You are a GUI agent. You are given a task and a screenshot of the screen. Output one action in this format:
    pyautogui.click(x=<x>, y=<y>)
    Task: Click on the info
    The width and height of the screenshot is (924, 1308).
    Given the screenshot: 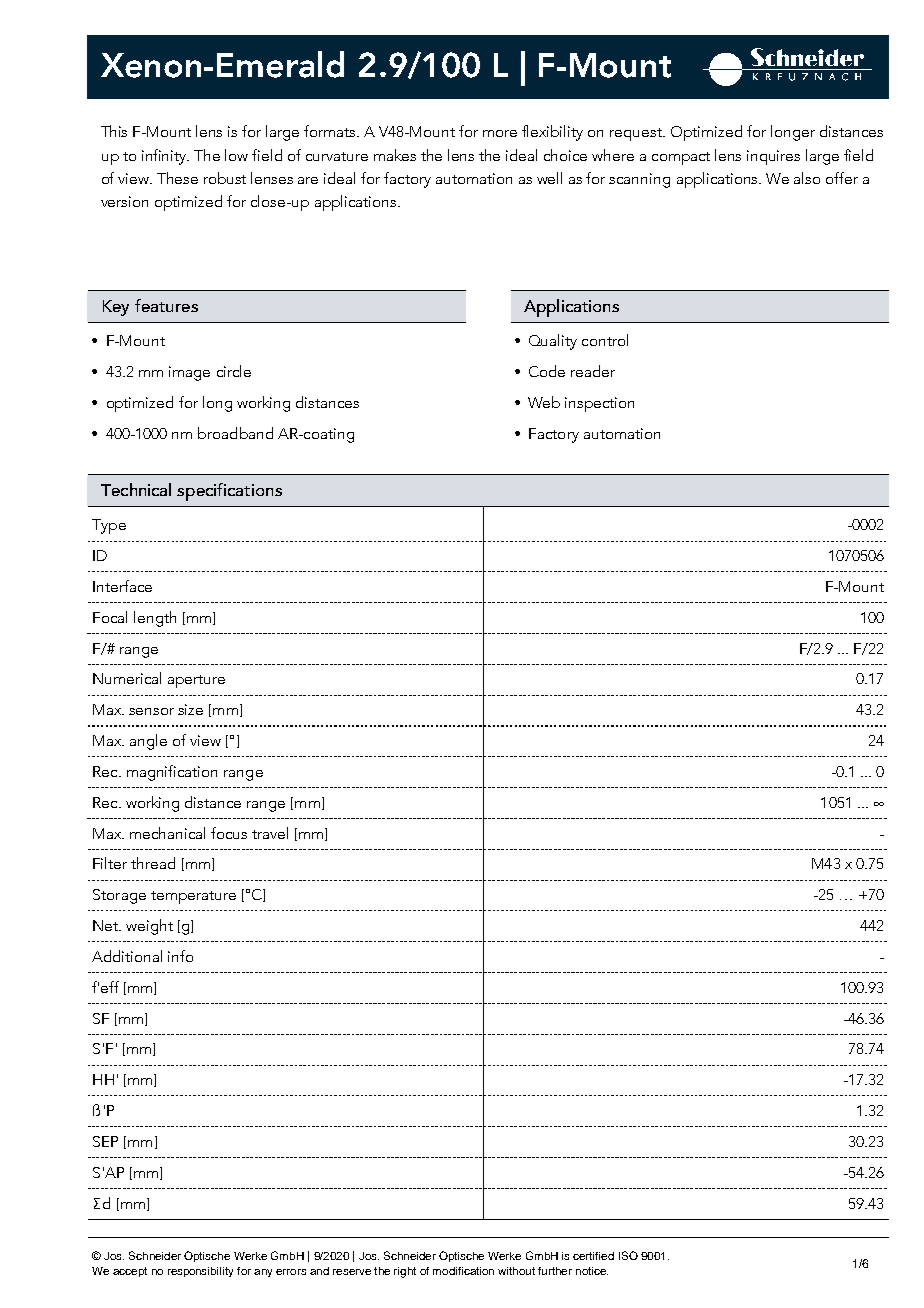 What is the action you would take?
    pyautogui.click(x=180, y=956)
